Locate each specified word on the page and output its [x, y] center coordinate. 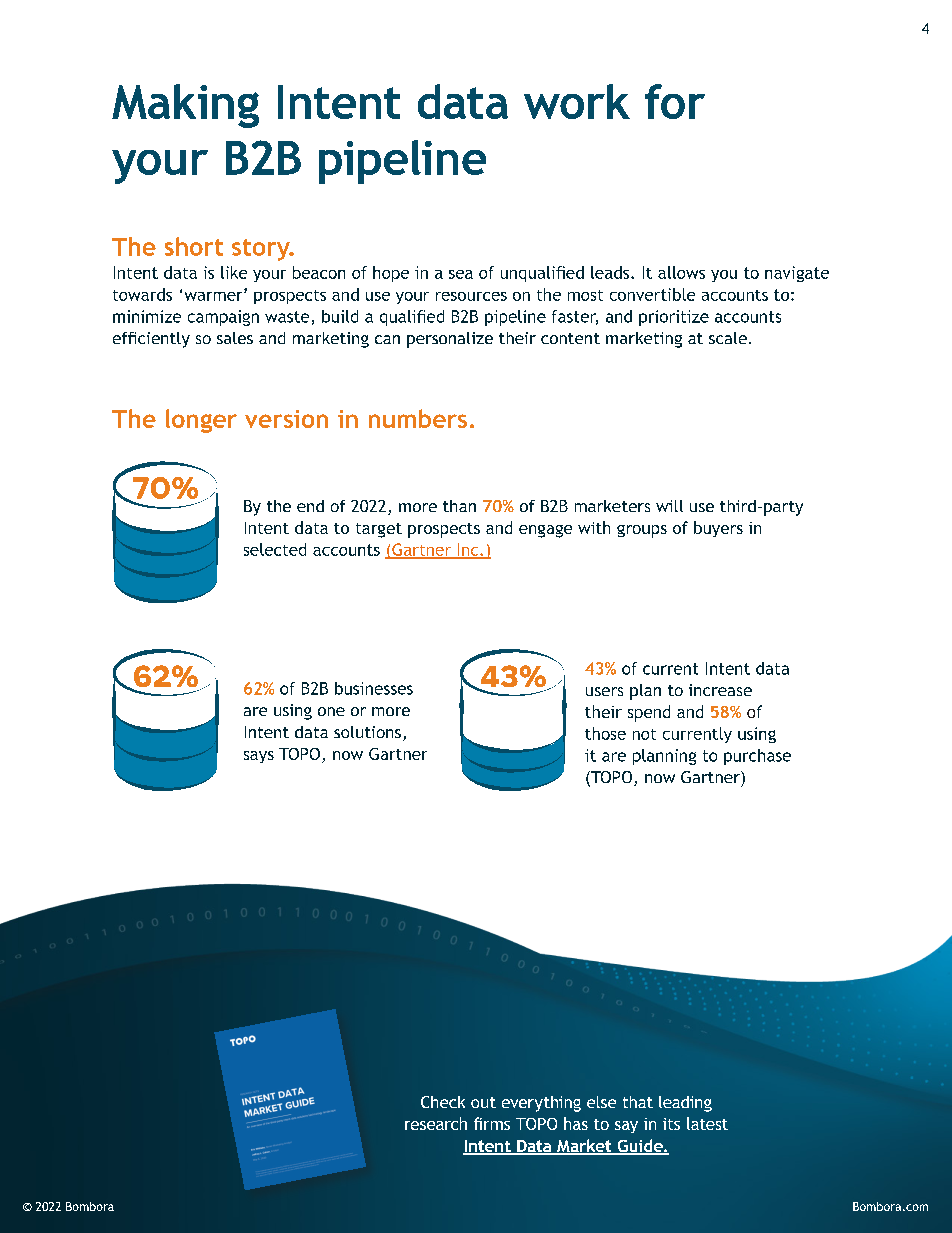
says [259, 757]
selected [275, 549]
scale [728, 338]
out [483, 1102]
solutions [367, 732]
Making [185, 106]
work [577, 101]
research [436, 1123]
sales [235, 338]
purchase [757, 757]
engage [545, 531]
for [675, 101]
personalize [450, 340]
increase [720, 690]
